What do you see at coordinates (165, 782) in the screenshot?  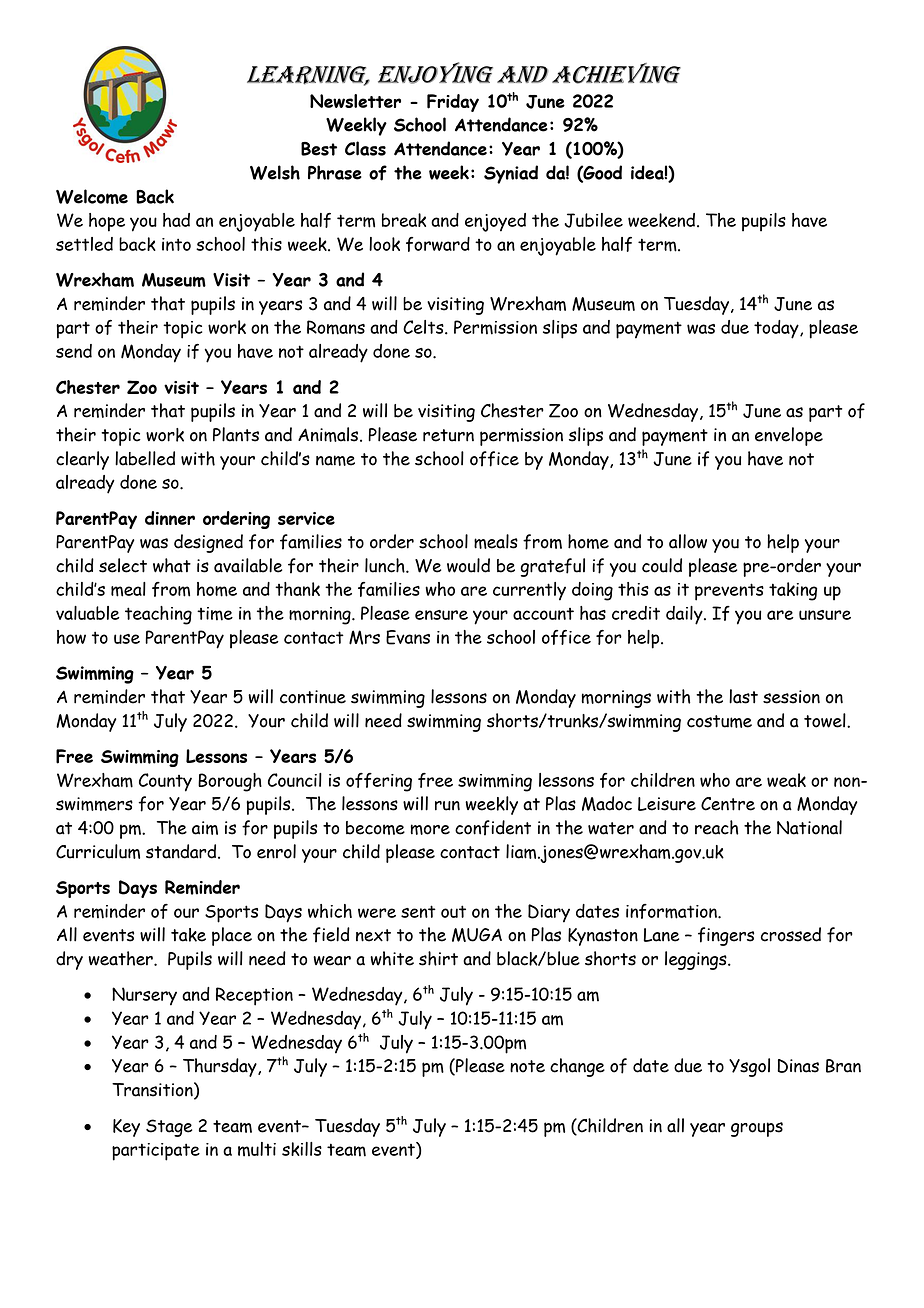 I see `County` at bounding box center [165, 782].
